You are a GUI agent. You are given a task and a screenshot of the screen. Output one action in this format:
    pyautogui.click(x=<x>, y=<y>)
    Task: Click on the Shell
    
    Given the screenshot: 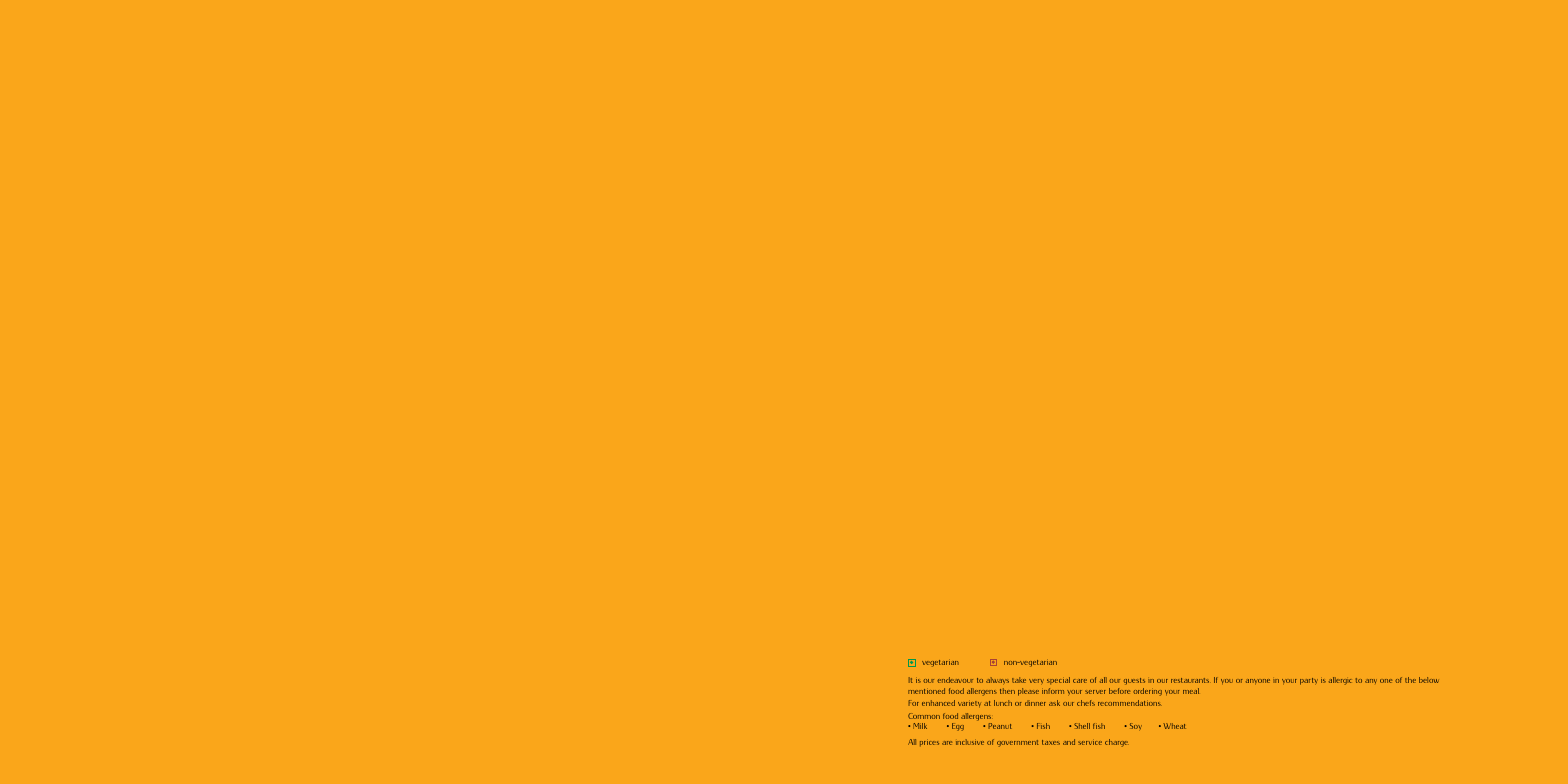 What is the action you would take?
    pyautogui.click(x=1082, y=726)
